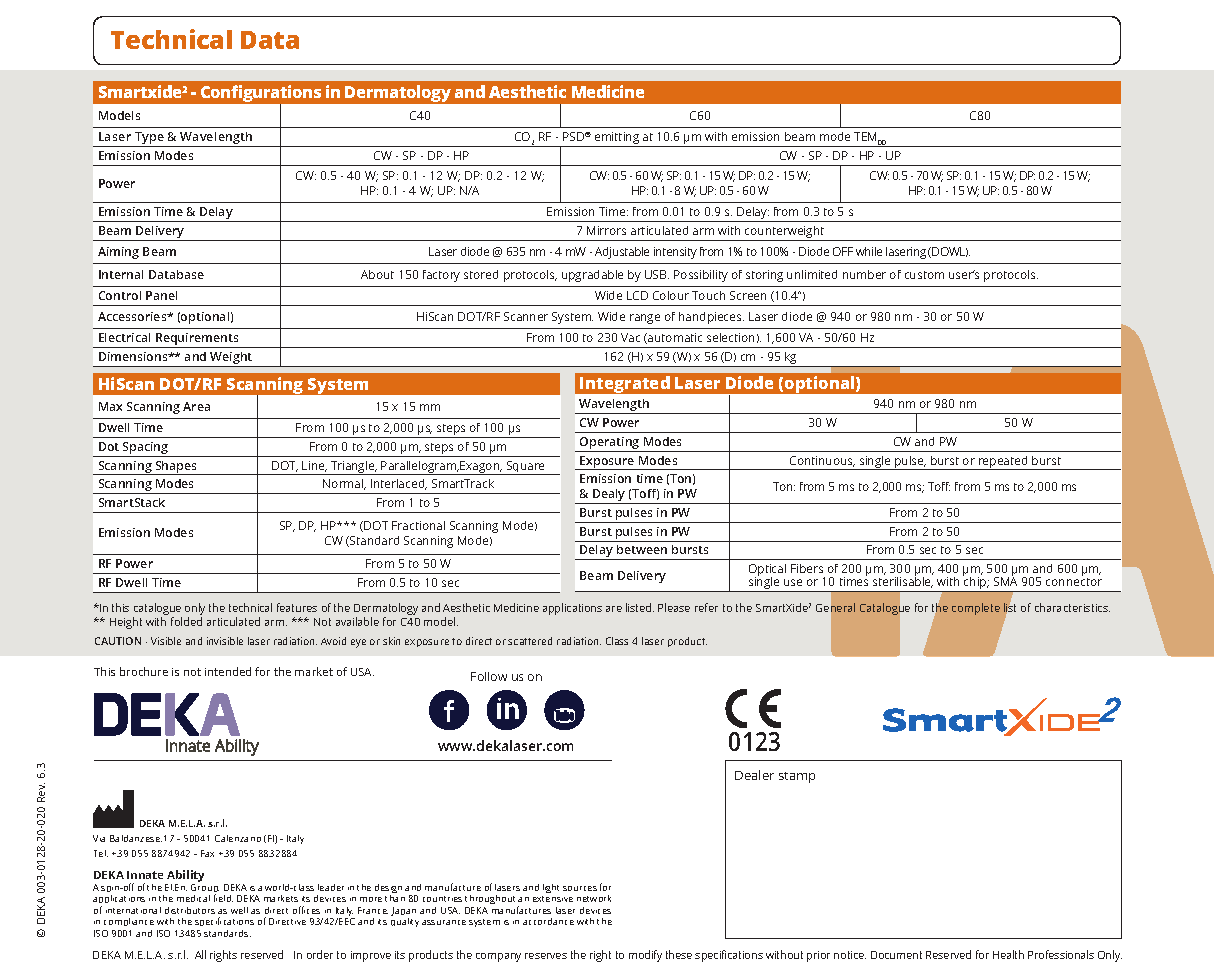 This image has height=980, width=1214. What do you see at coordinates (190, 910) in the image?
I see `distributors` at bounding box center [190, 910].
